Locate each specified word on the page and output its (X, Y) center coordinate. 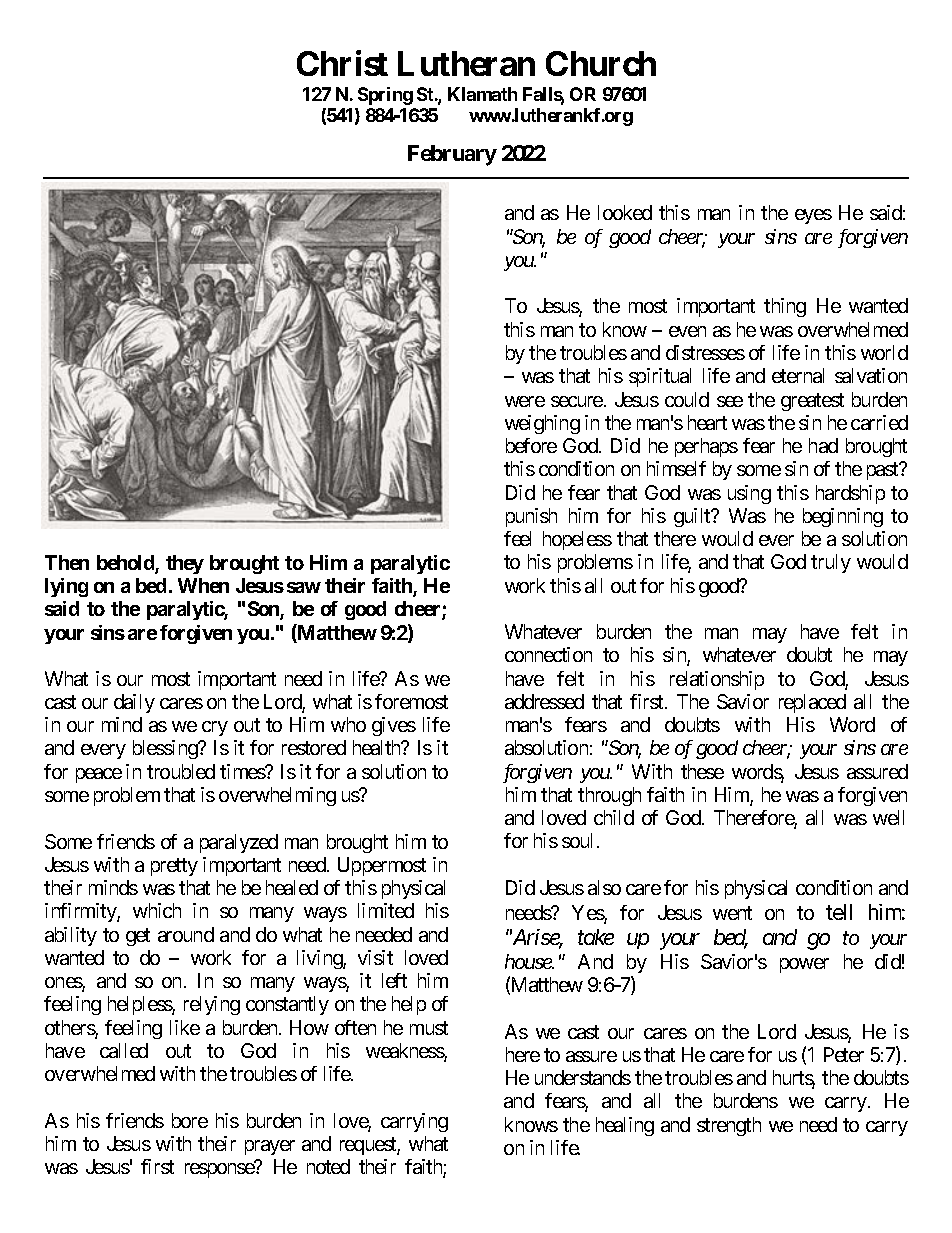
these (702, 771)
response (220, 1170)
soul (577, 840)
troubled (181, 771)
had (823, 445)
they (185, 564)
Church (601, 63)
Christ (342, 63)
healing (625, 1126)
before (531, 445)
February (452, 155)
